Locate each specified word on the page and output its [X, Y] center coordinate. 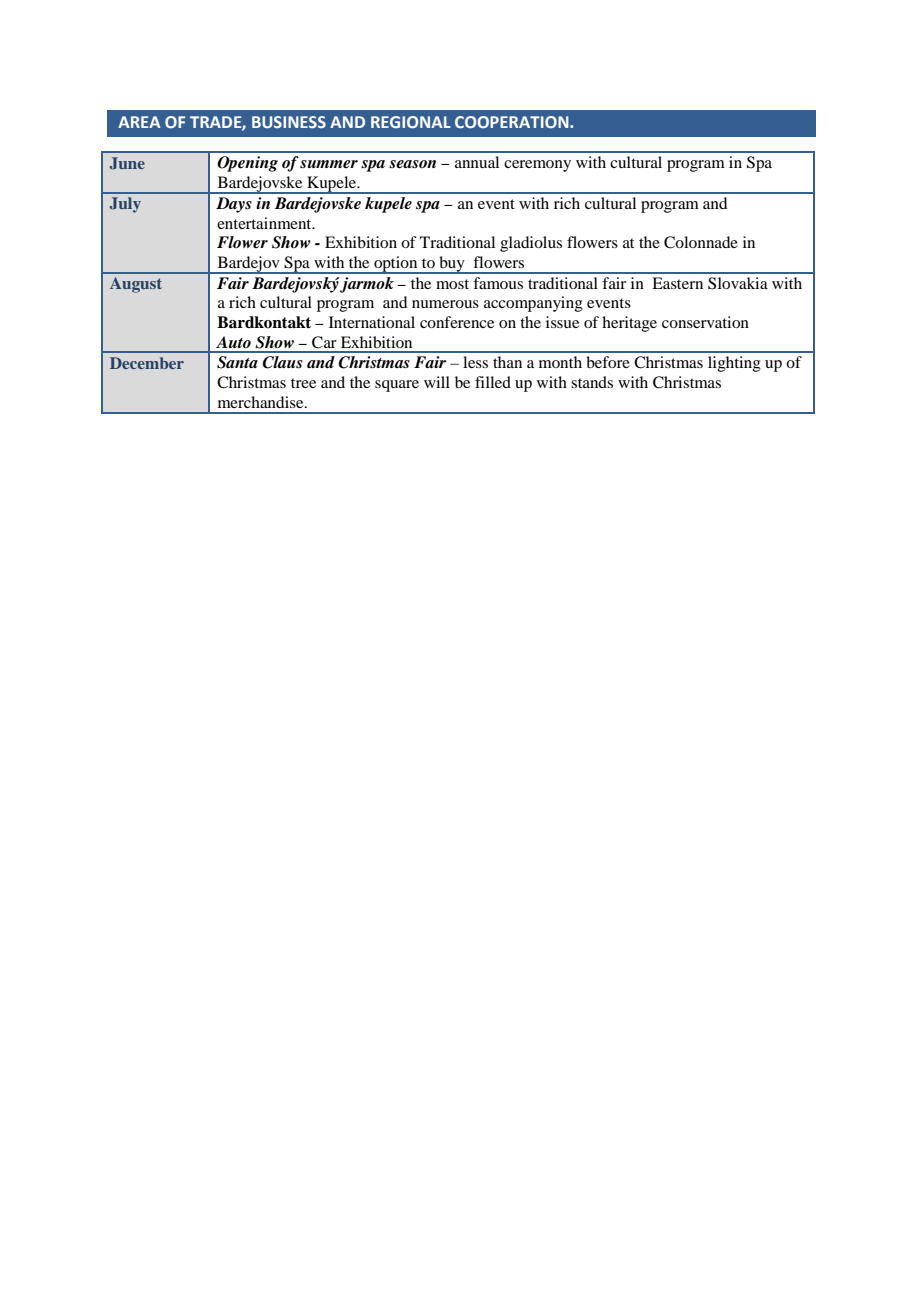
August [136, 285]
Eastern [677, 283]
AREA [139, 122]
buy [452, 265]
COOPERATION [513, 122]
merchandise [262, 402]
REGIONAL [411, 122]
